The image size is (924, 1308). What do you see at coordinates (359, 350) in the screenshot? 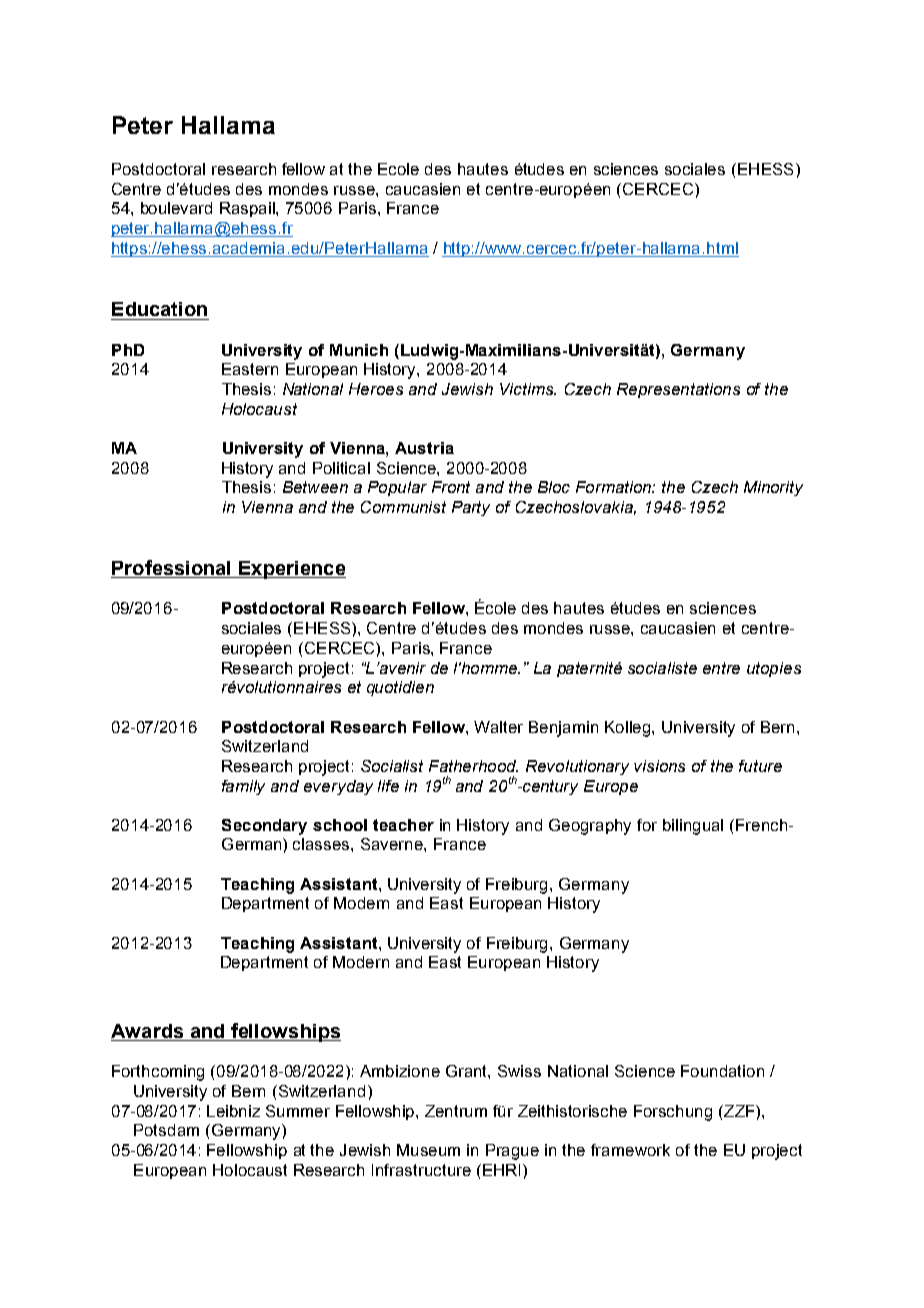
I see `Munich` at bounding box center [359, 350].
